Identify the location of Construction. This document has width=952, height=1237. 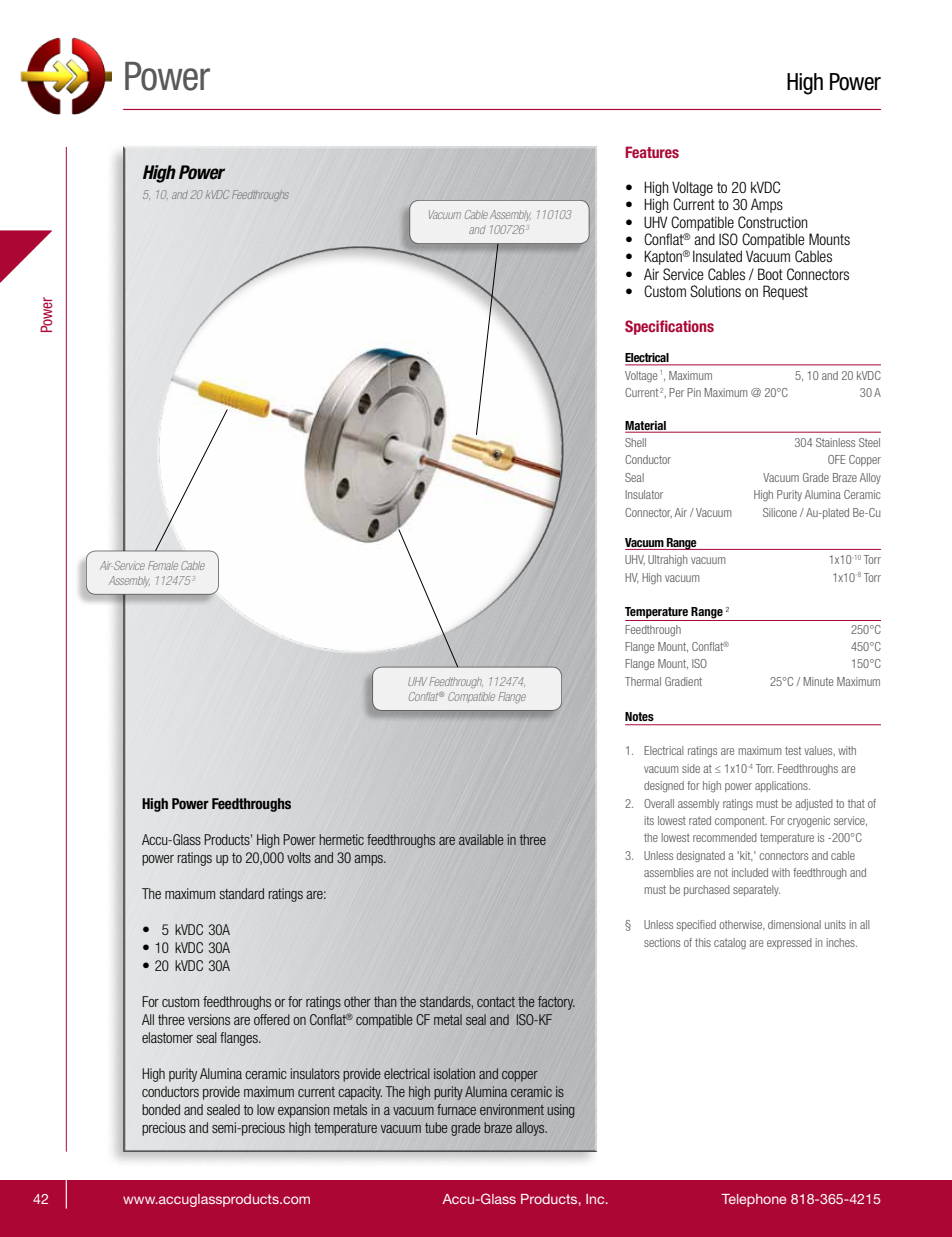
(773, 222).
